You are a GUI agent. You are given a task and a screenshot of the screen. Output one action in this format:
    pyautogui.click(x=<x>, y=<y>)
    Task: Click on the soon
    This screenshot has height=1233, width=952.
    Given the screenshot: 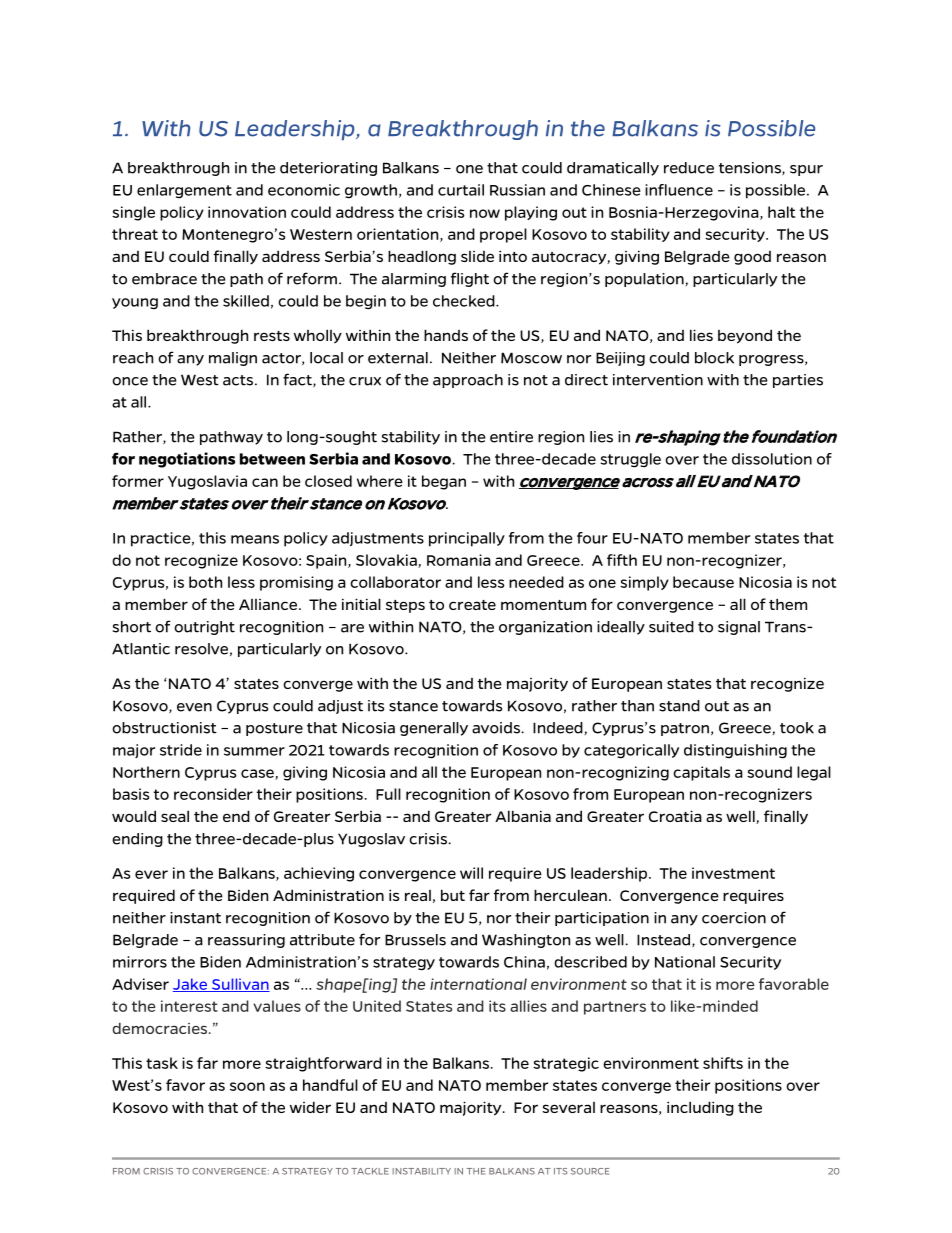 What is the action you would take?
    pyautogui.click(x=247, y=1086)
